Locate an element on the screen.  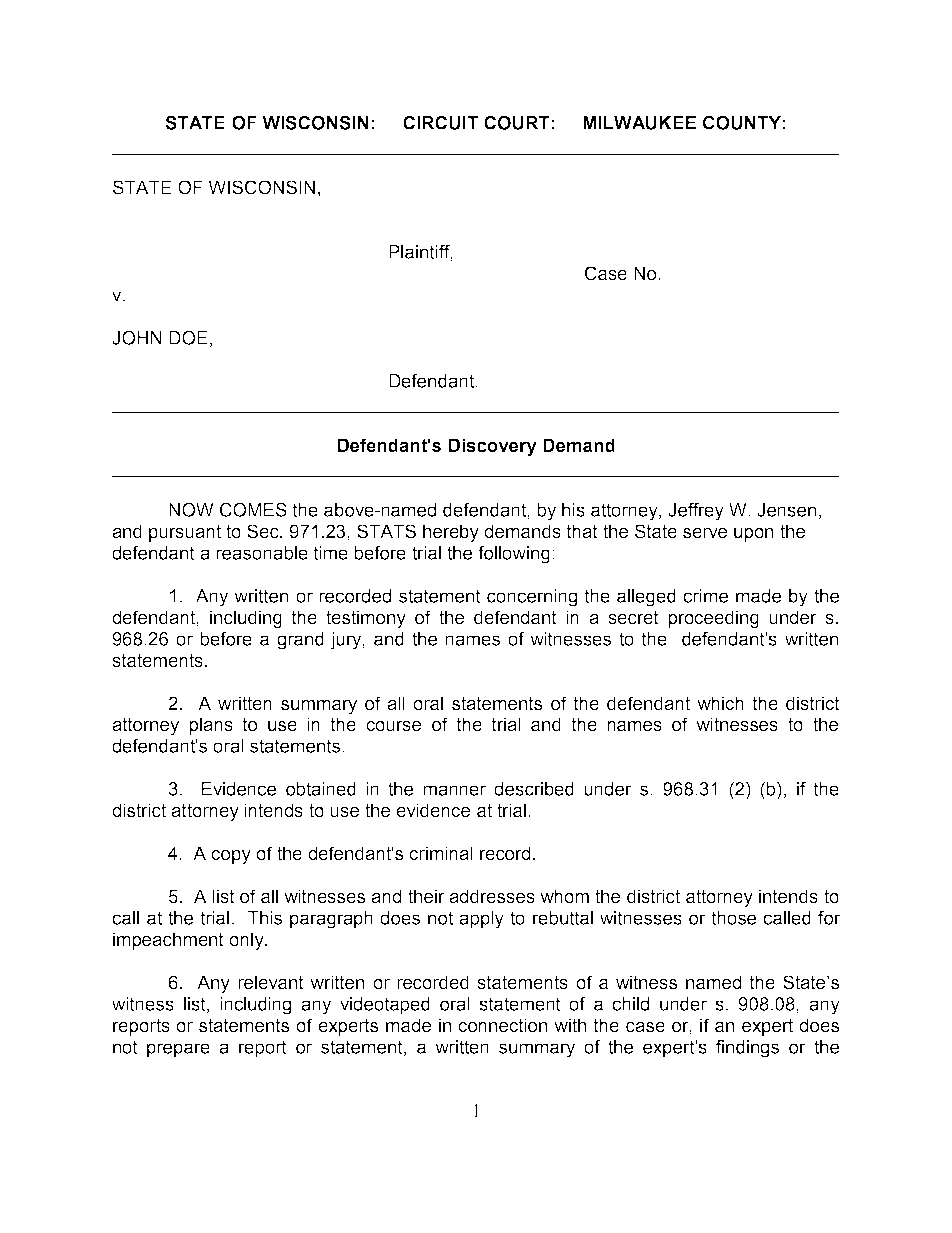
findings is located at coordinates (747, 1049).
